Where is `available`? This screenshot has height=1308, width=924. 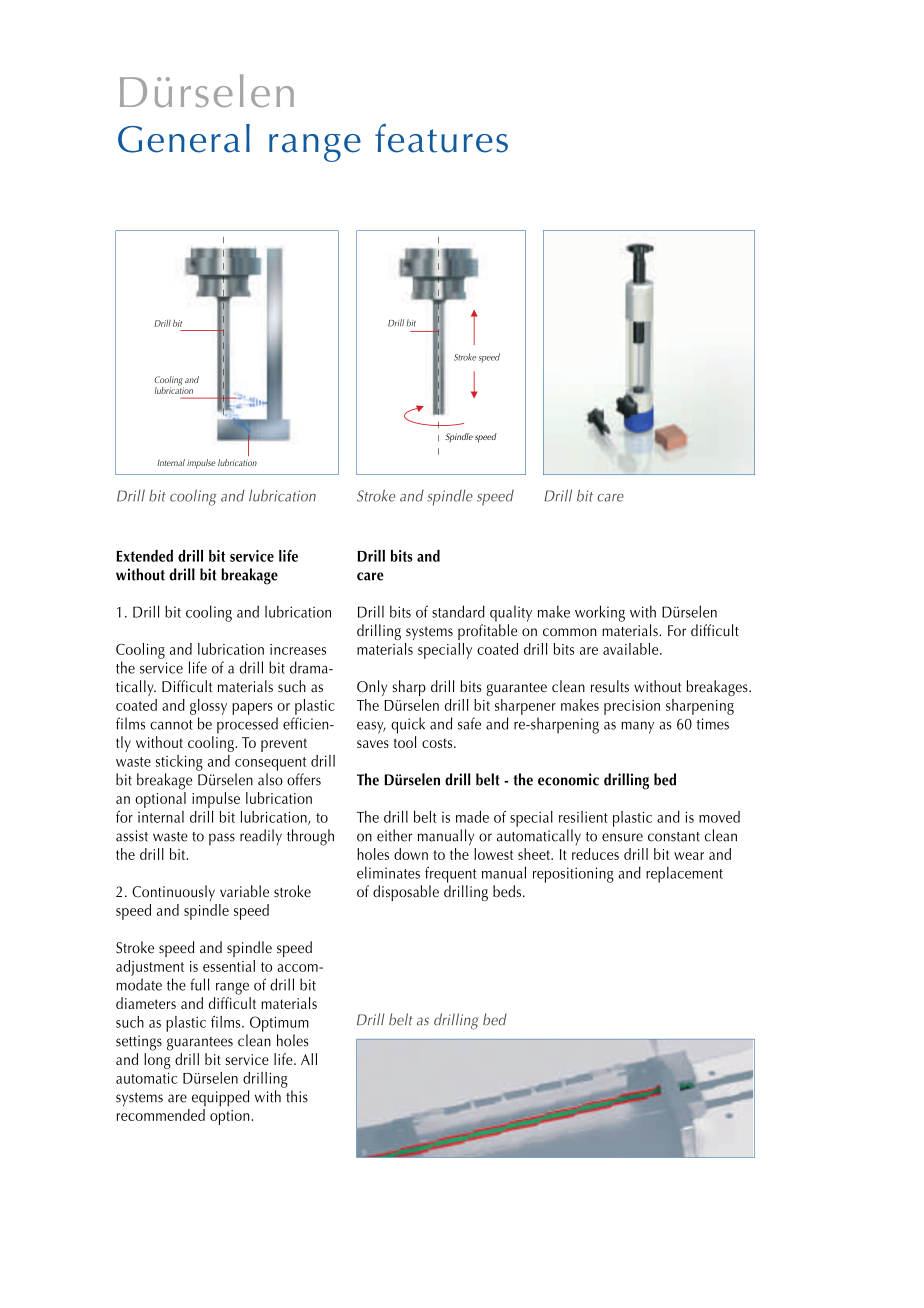
available is located at coordinates (632, 649).
